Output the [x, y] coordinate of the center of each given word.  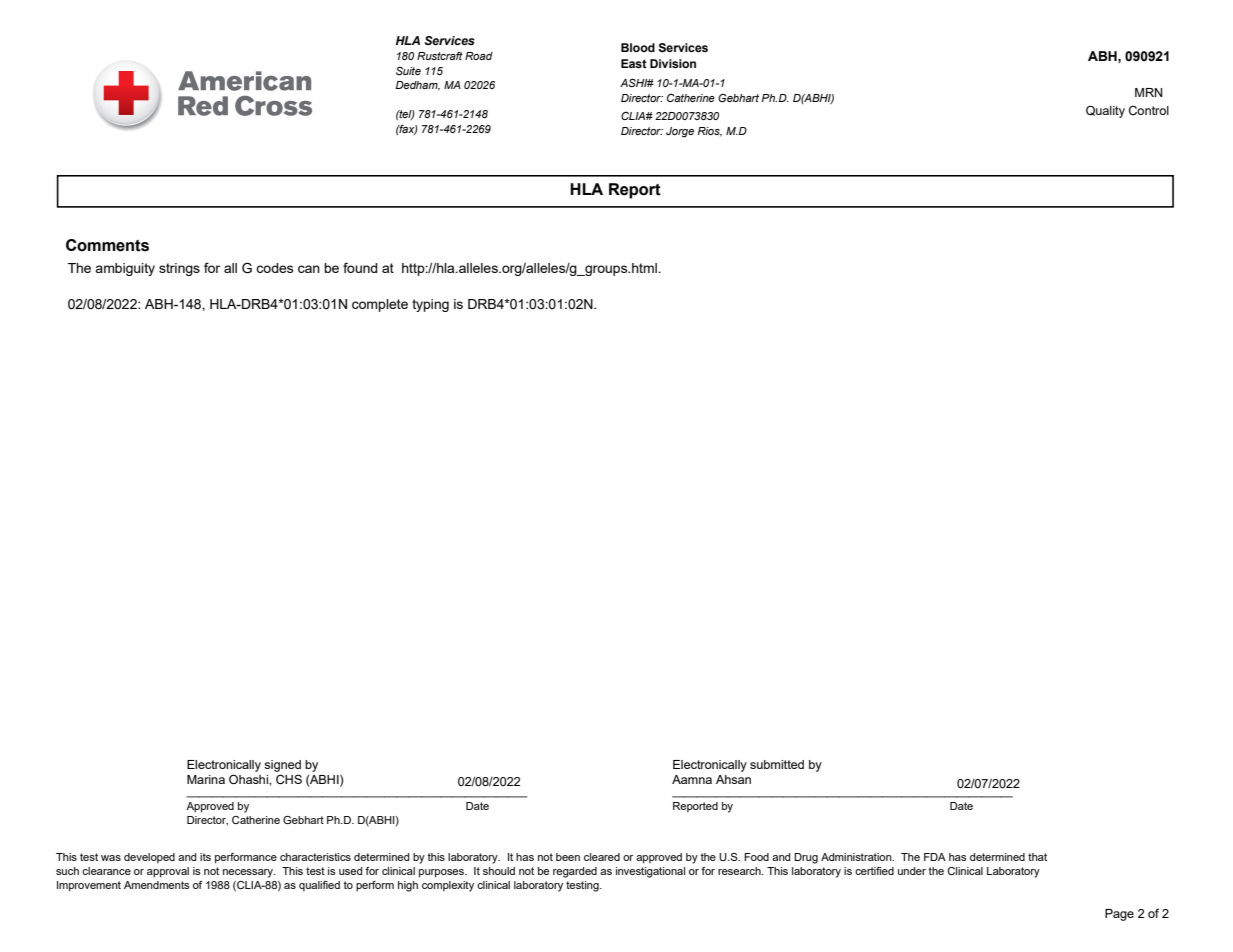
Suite [408, 71]
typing [430, 305]
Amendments [157, 885]
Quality [1105, 111]
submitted [777, 764]
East [634, 63]
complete [380, 305]
